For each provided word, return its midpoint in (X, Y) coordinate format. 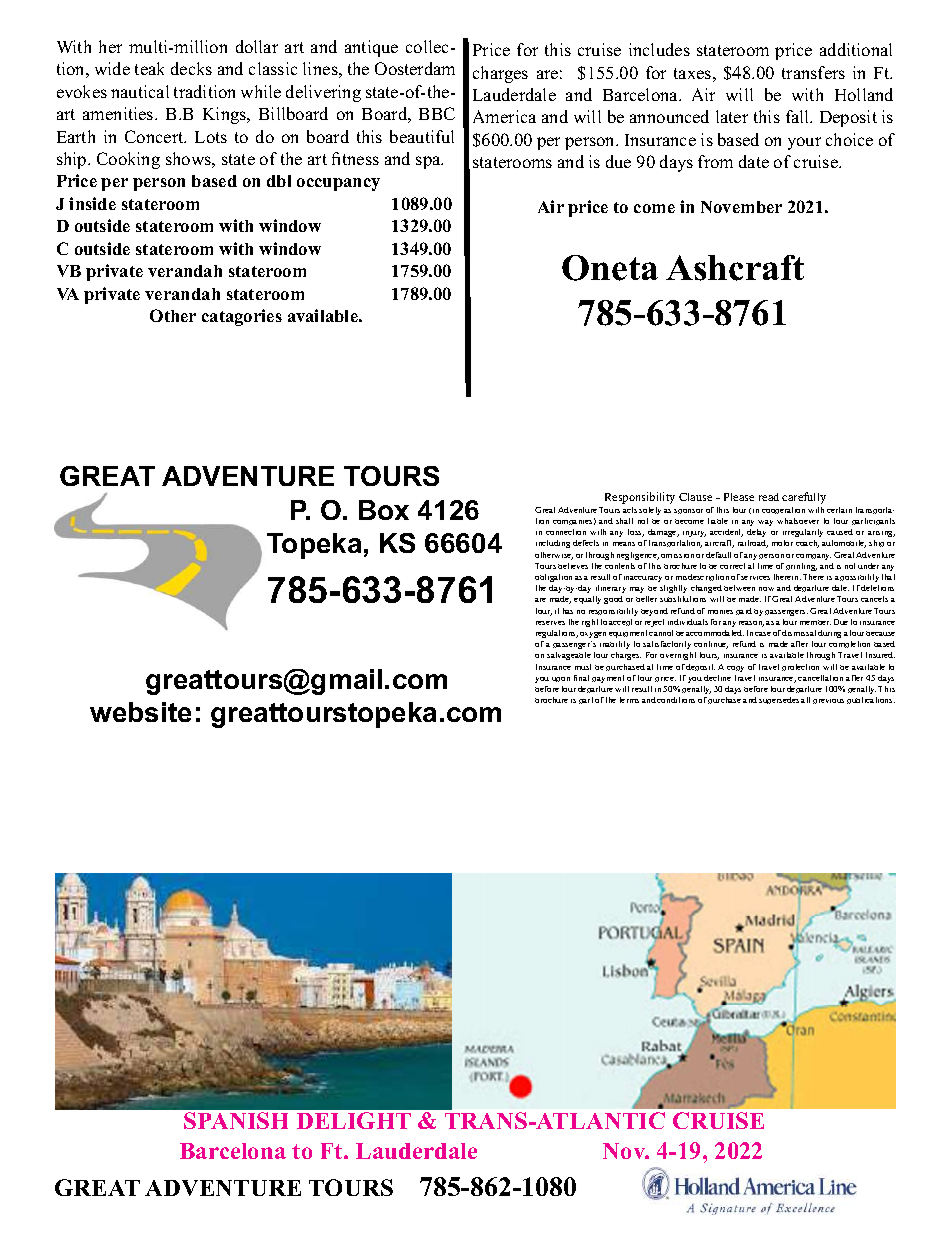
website (140, 712)
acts (630, 510)
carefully (804, 498)
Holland (864, 94)
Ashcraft (735, 268)
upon (561, 679)
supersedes (779, 700)
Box (384, 510)
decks (191, 68)
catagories (242, 317)
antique (371, 48)
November (741, 207)
